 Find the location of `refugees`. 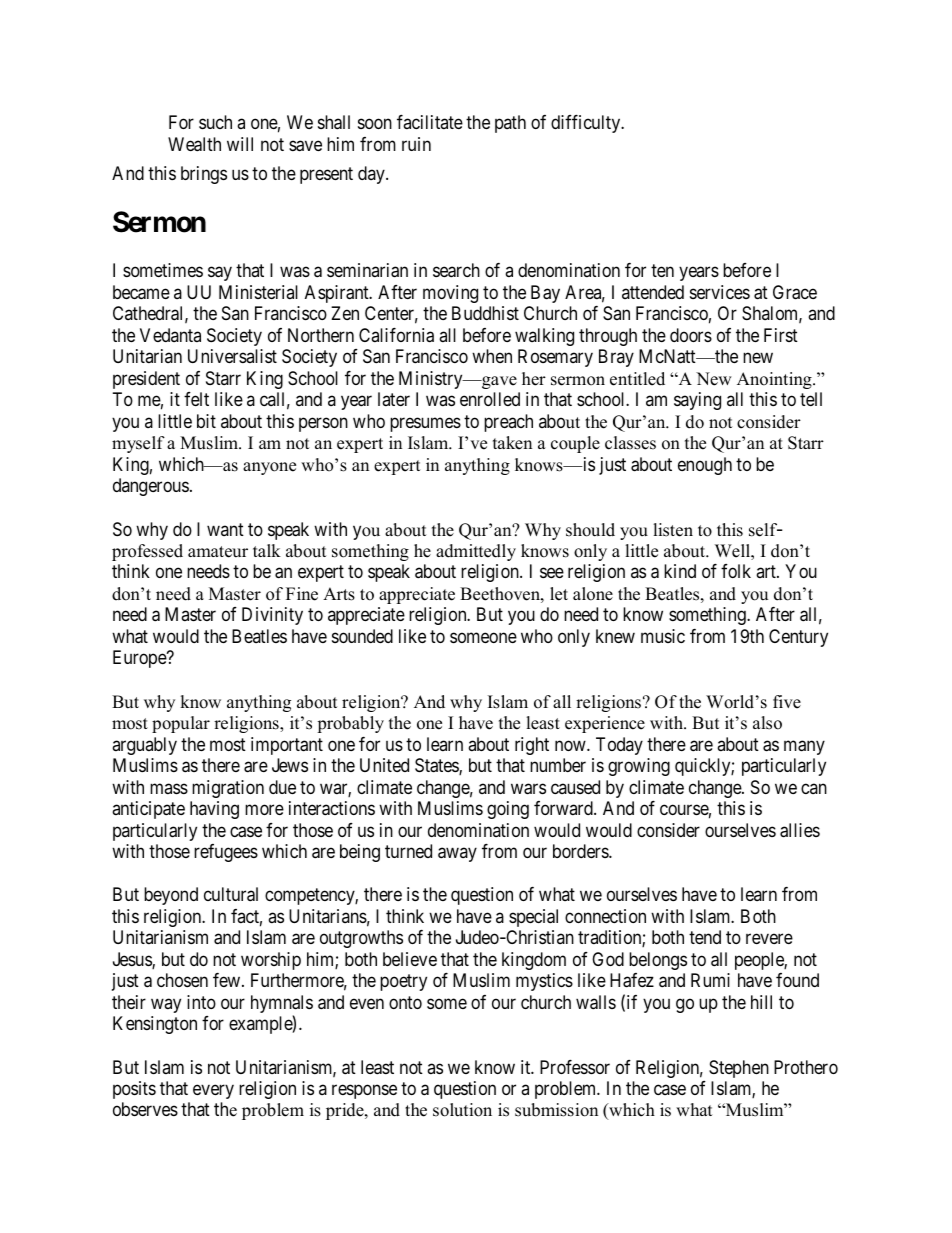

refugees is located at coordinates (226, 853).
